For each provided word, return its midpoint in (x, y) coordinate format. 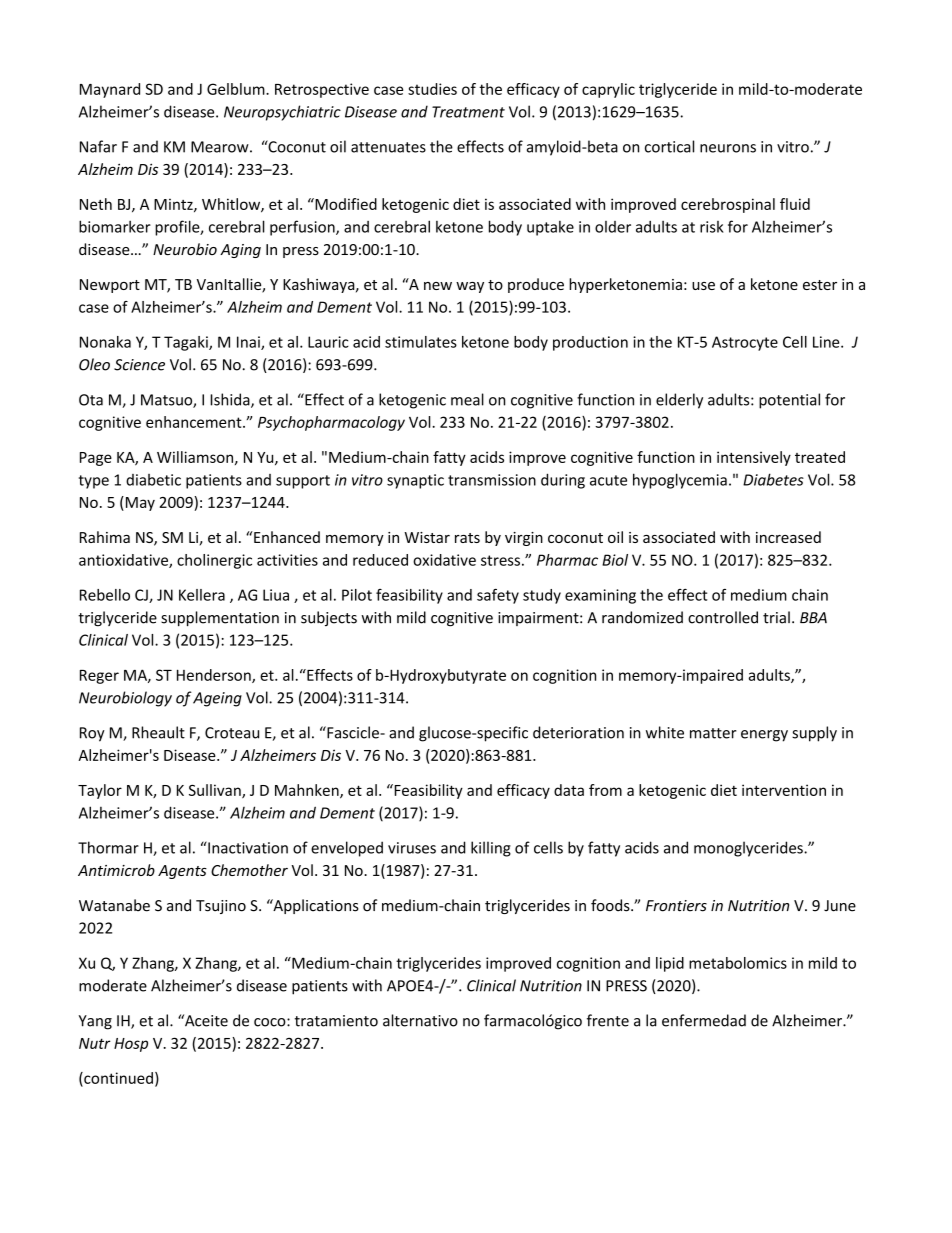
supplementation (220, 618)
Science (139, 365)
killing (491, 849)
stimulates (421, 342)
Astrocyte (745, 343)
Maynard (110, 90)
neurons (728, 148)
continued (117, 1079)
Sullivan (216, 791)
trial (776, 617)
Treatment (468, 112)
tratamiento (336, 1021)
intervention (784, 790)
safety (498, 596)
